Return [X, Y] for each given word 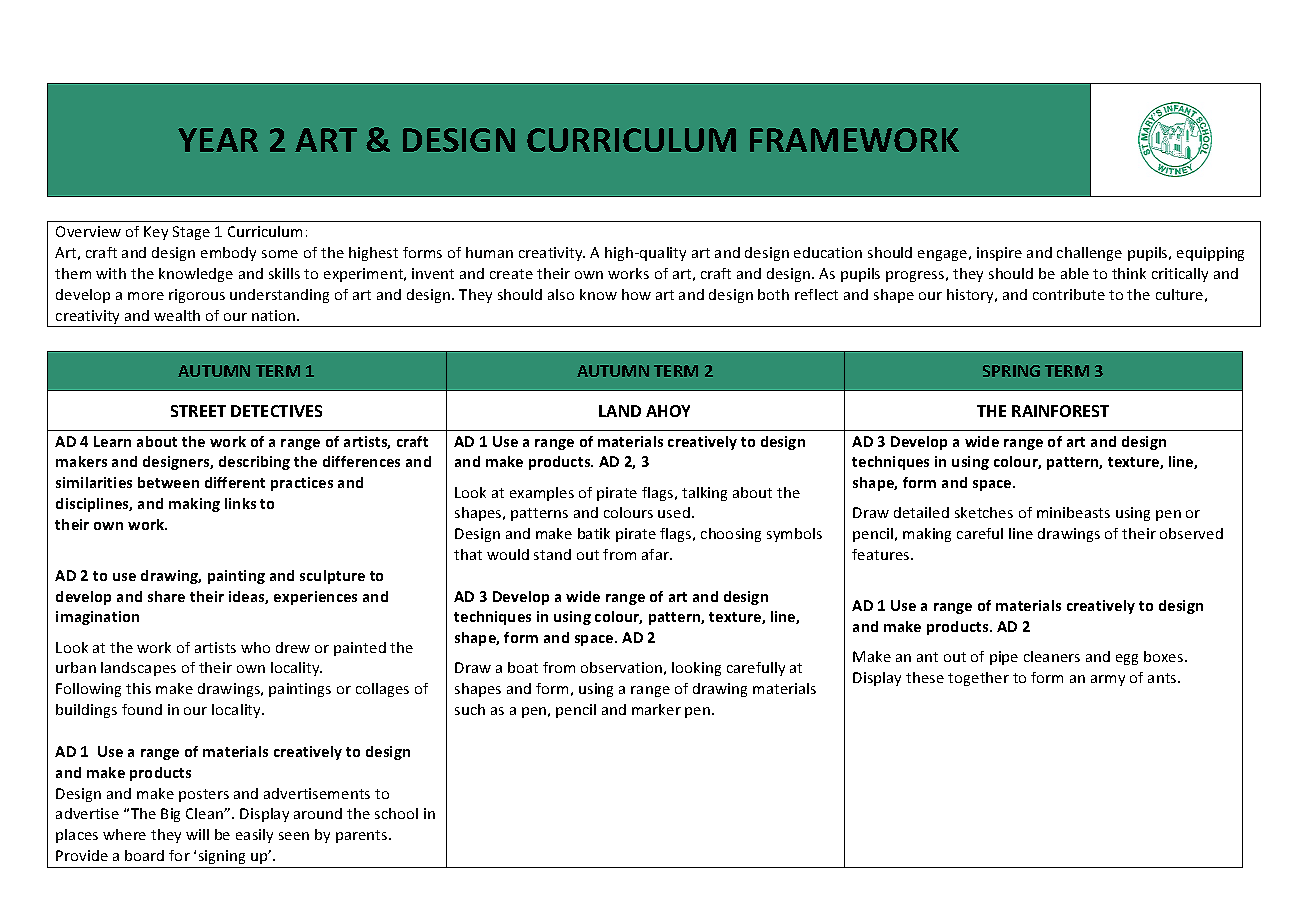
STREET [198, 411]
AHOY [668, 411]
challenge [1089, 254]
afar [656, 554]
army [1108, 680]
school [396, 813]
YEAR [218, 140]
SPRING [1011, 371]
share [166, 596]
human [489, 252]
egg [1127, 659]
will [197, 834]
